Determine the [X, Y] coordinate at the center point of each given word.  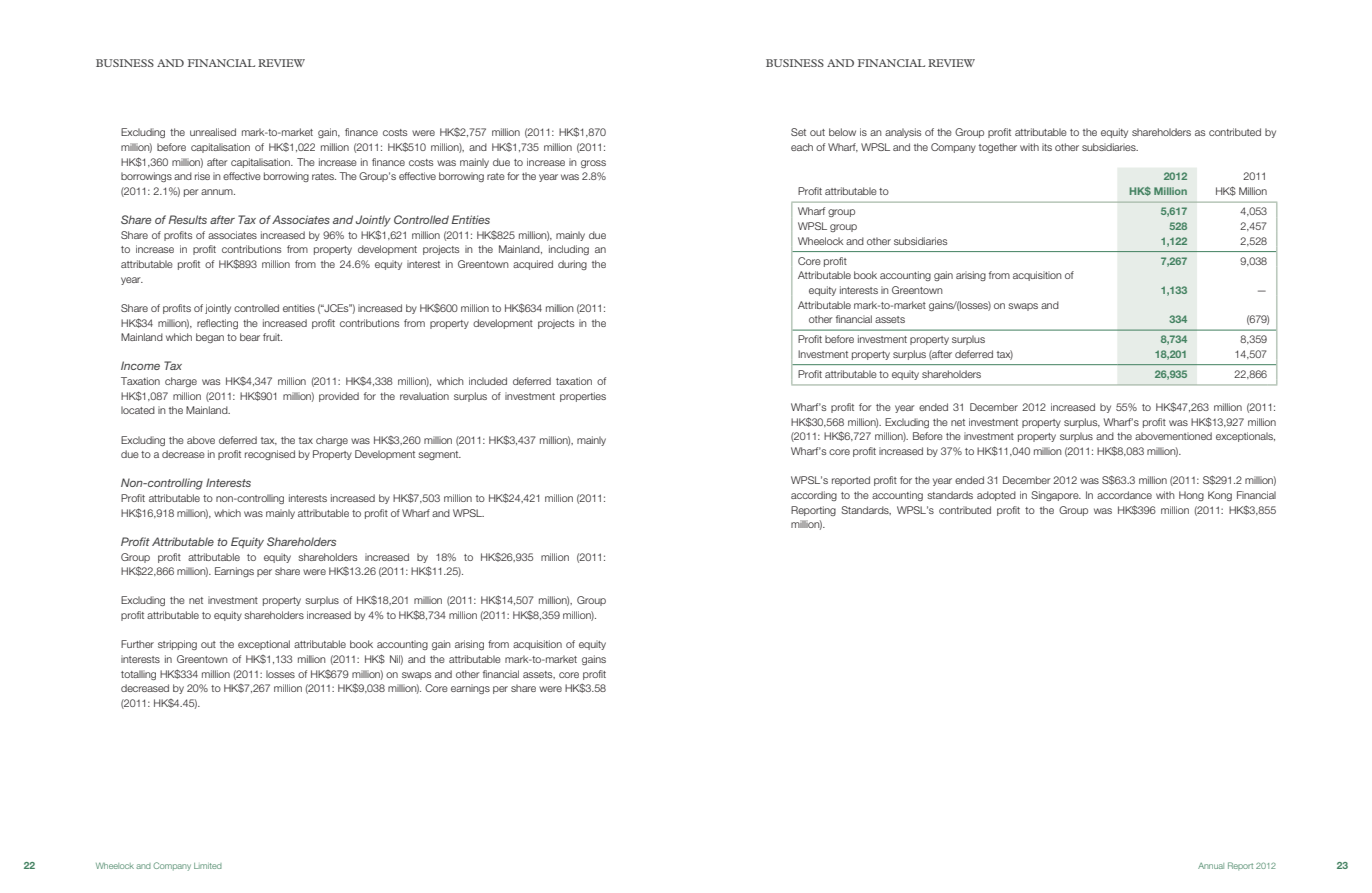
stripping [177, 645]
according [814, 496]
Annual [1211, 866]
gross [593, 164]
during [572, 265]
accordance [1124, 495]
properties [583, 397]
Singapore [1056, 496]
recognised [270, 455]
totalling [138, 675]
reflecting [217, 324]
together [998, 148]
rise [202, 176]
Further [137, 644]
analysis [903, 133]
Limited [208, 866]
